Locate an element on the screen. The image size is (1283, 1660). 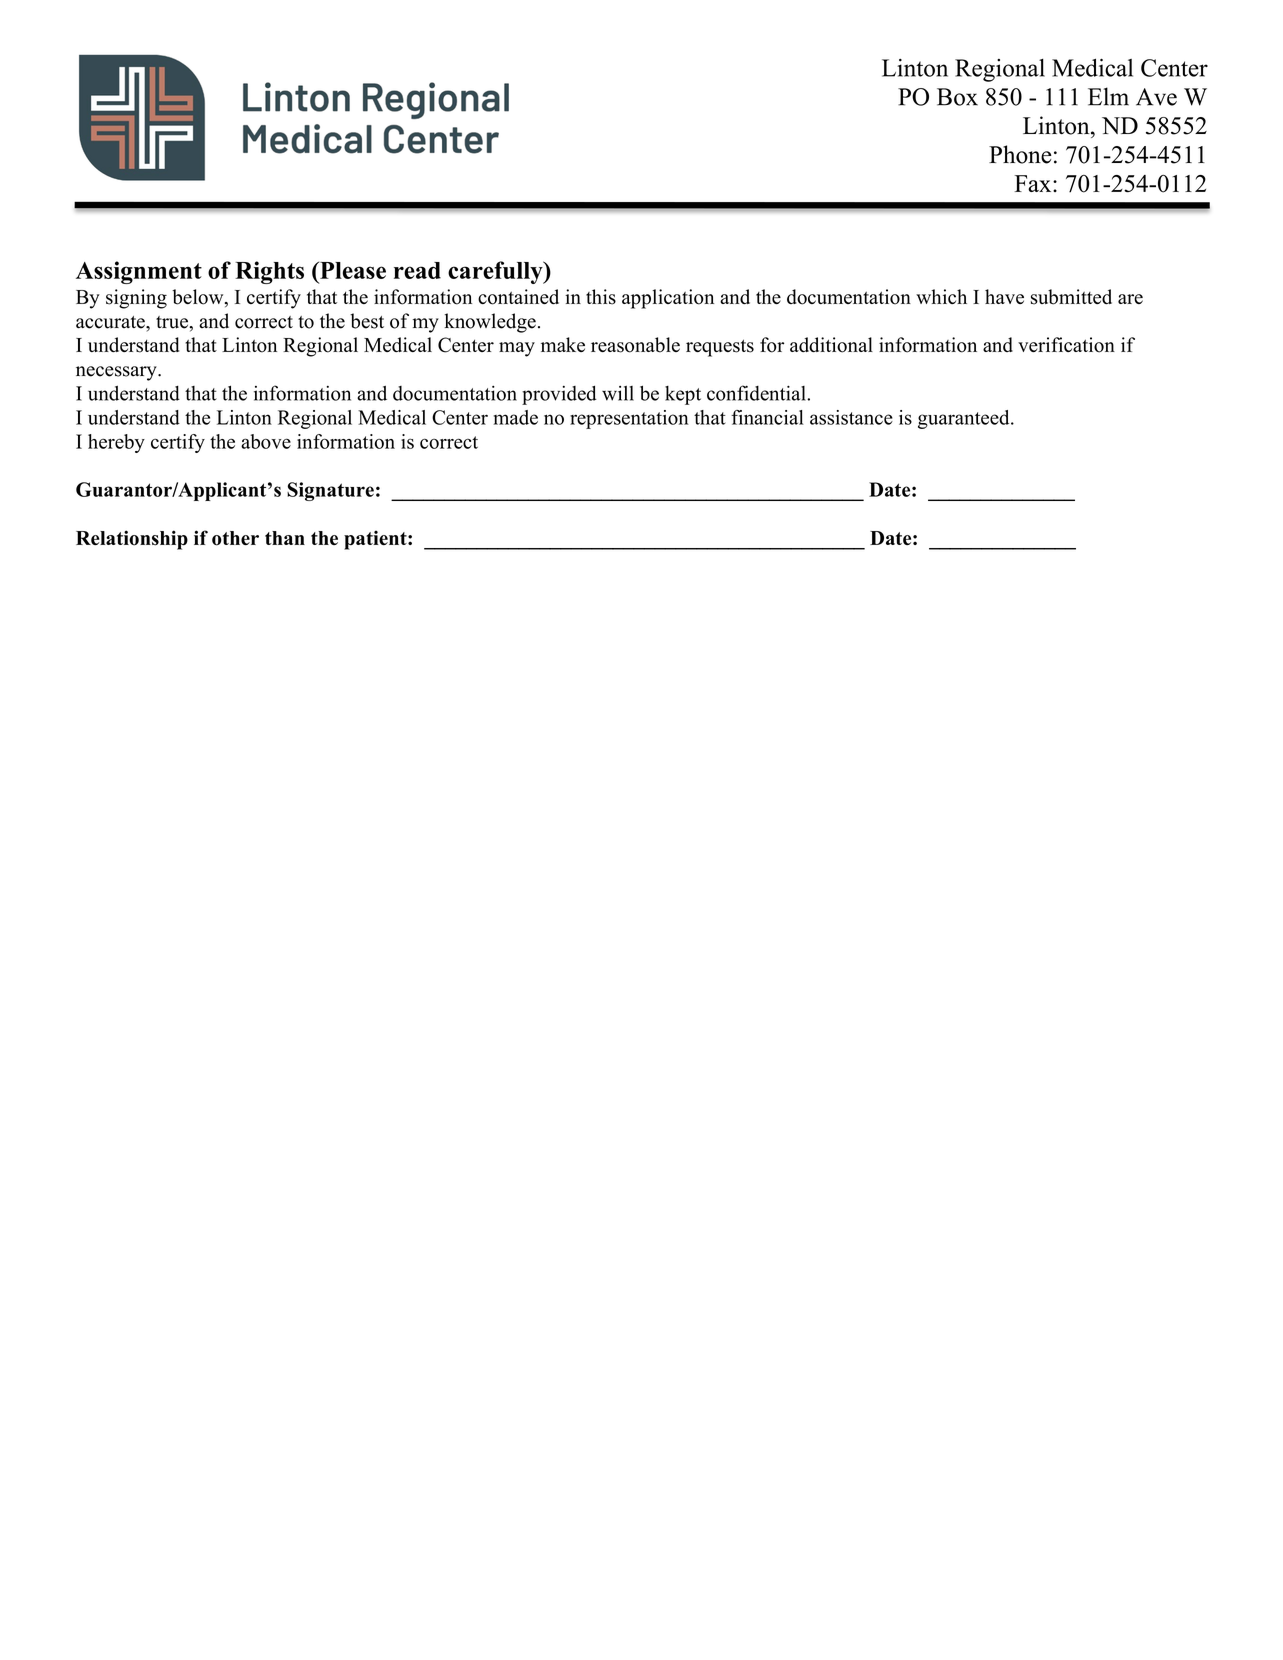
Elm is located at coordinates (1108, 96).
